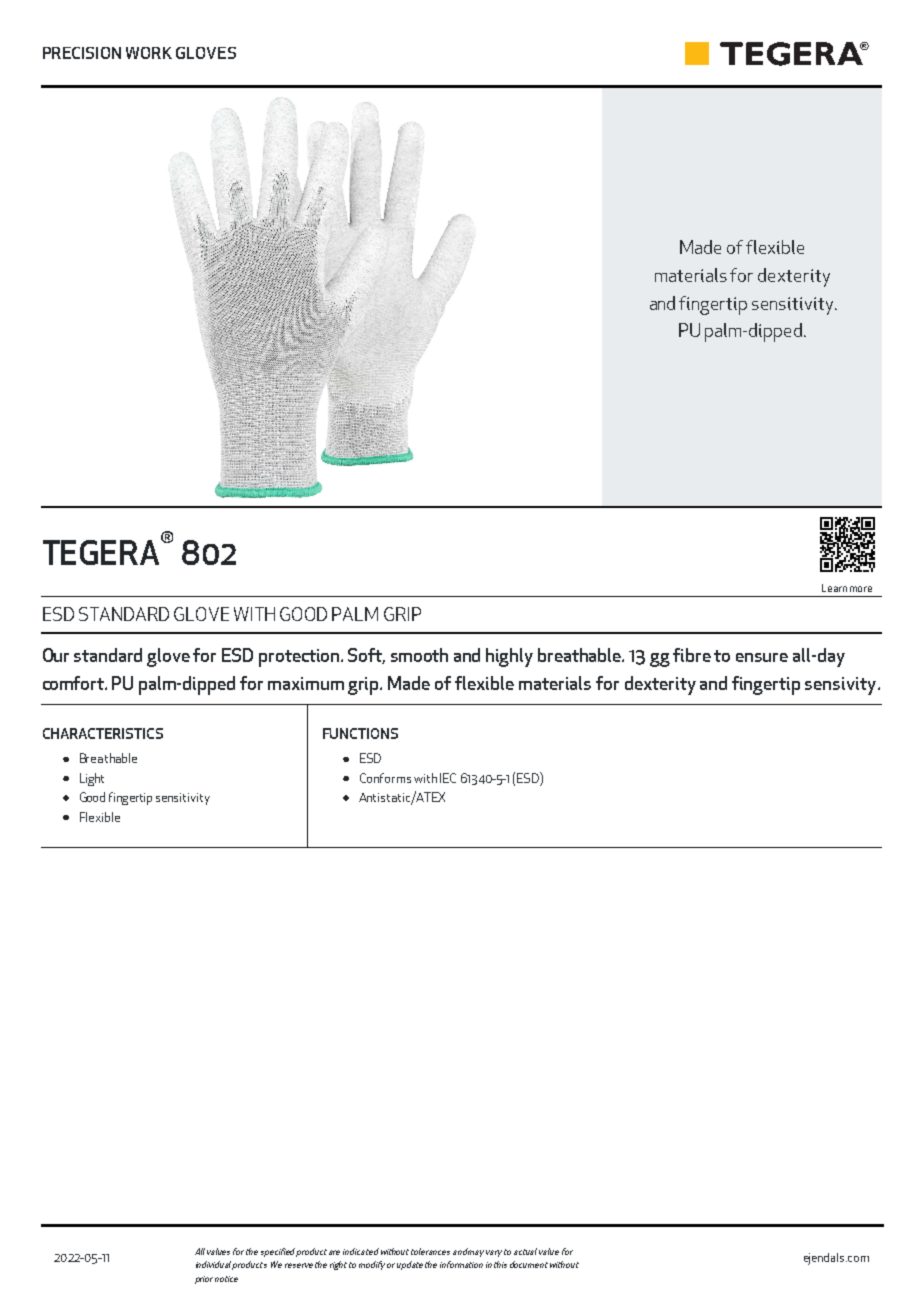 This screenshot has width=924, height=1308. Describe the element at coordinates (56, 655) in the screenshot. I see `Our` at that location.
